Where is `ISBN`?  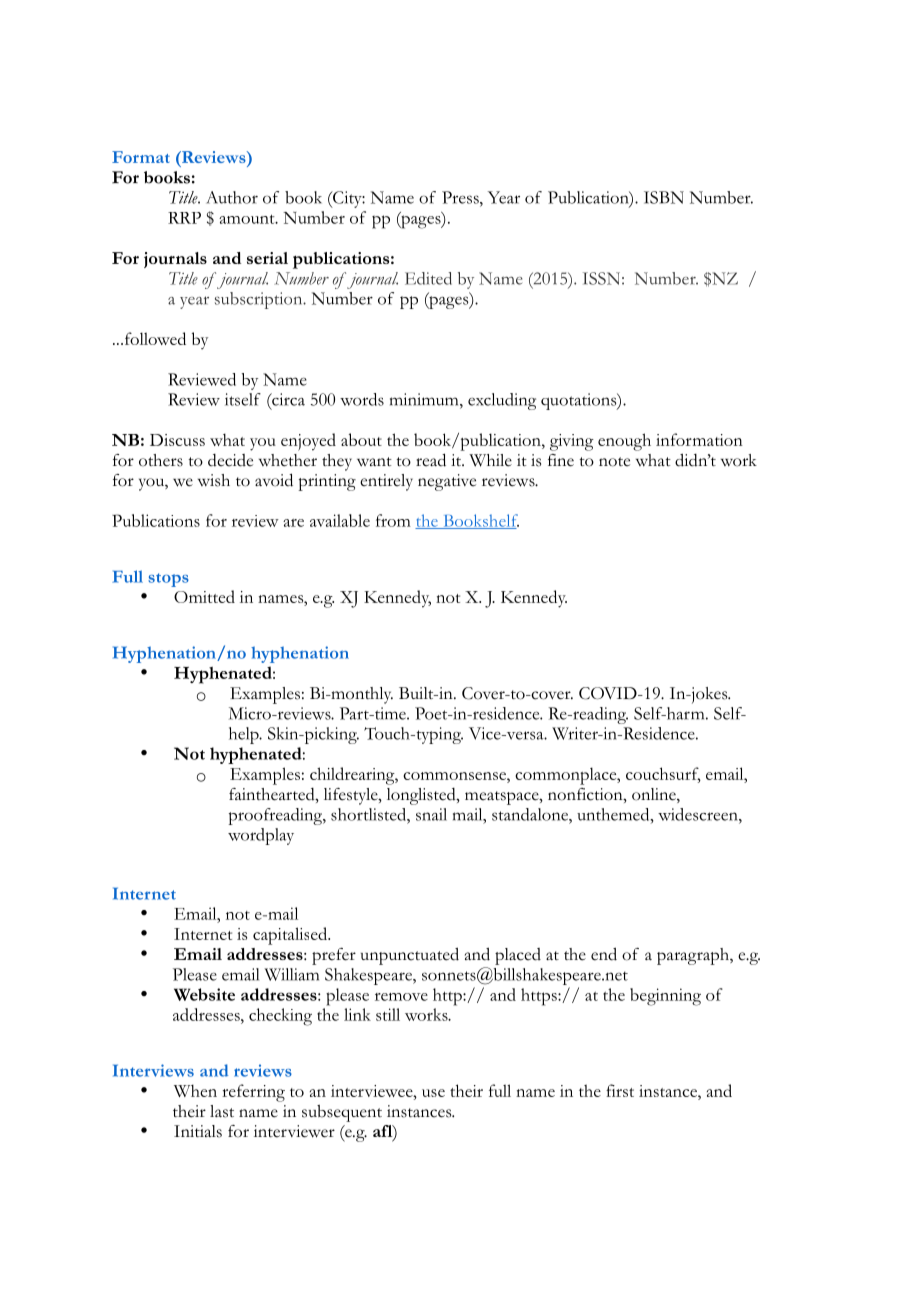 ISBN is located at coordinates (664, 197).
